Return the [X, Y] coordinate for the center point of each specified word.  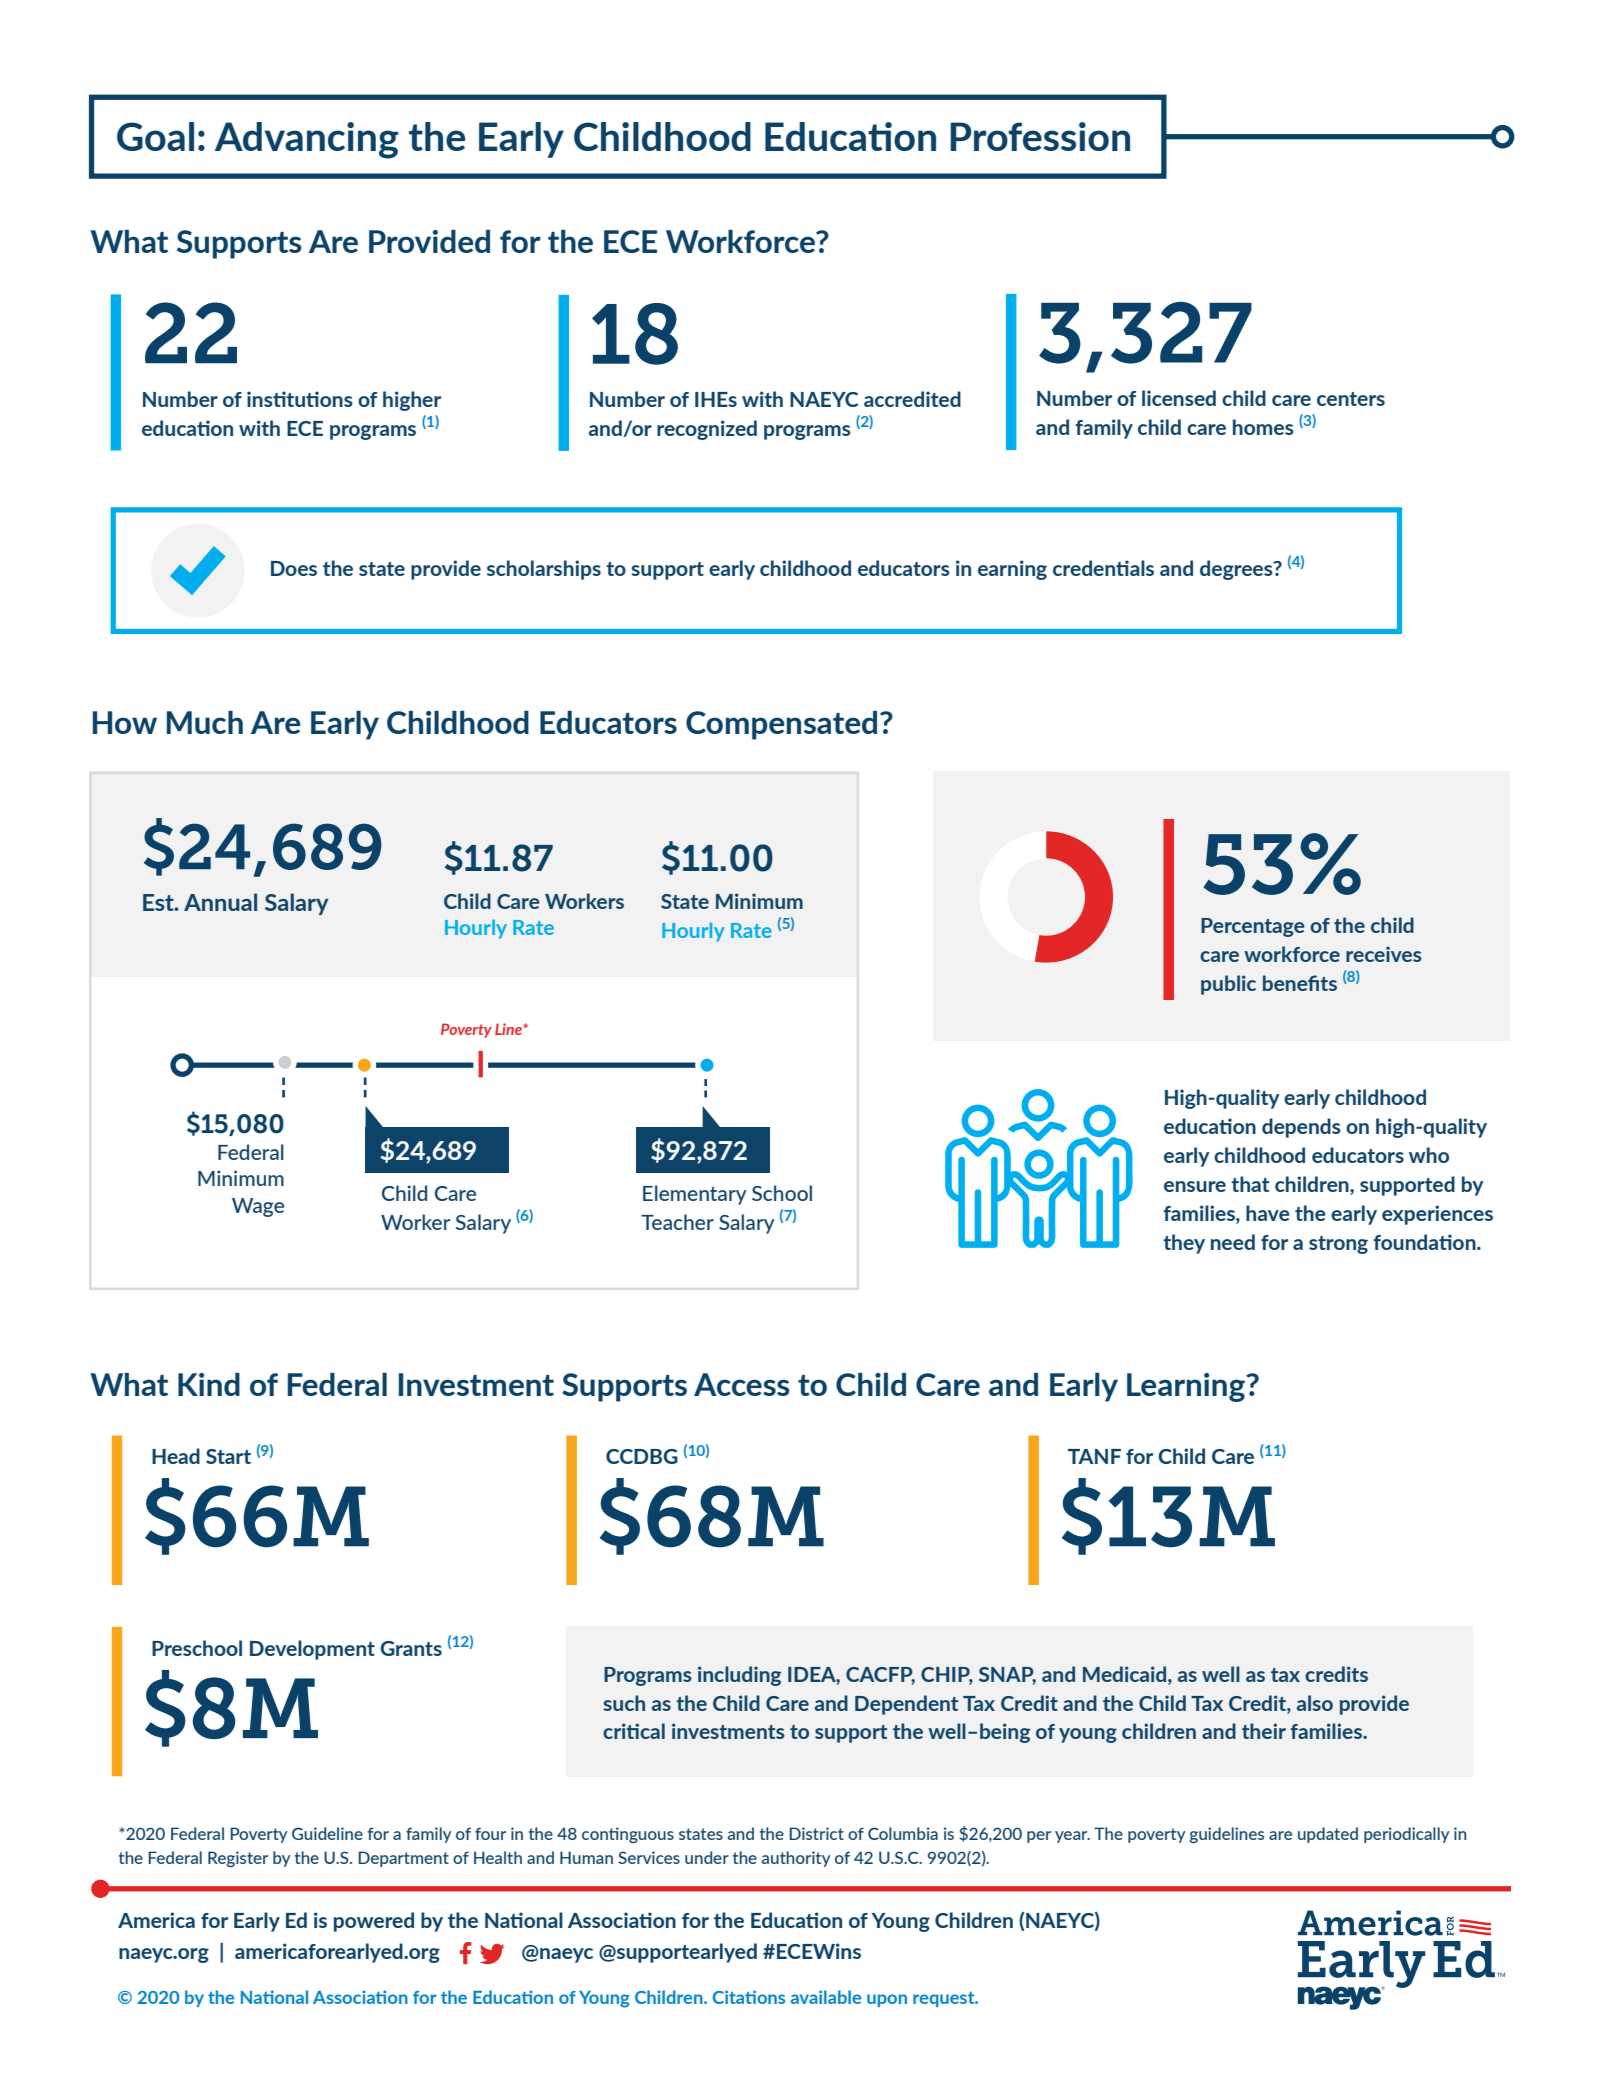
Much [205, 722]
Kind [209, 1384]
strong [1338, 1245]
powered [374, 1922]
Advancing [307, 140]
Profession [1040, 136]
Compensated [781, 725]
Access [742, 1384]
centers [1351, 399]
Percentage [1253, 927]
